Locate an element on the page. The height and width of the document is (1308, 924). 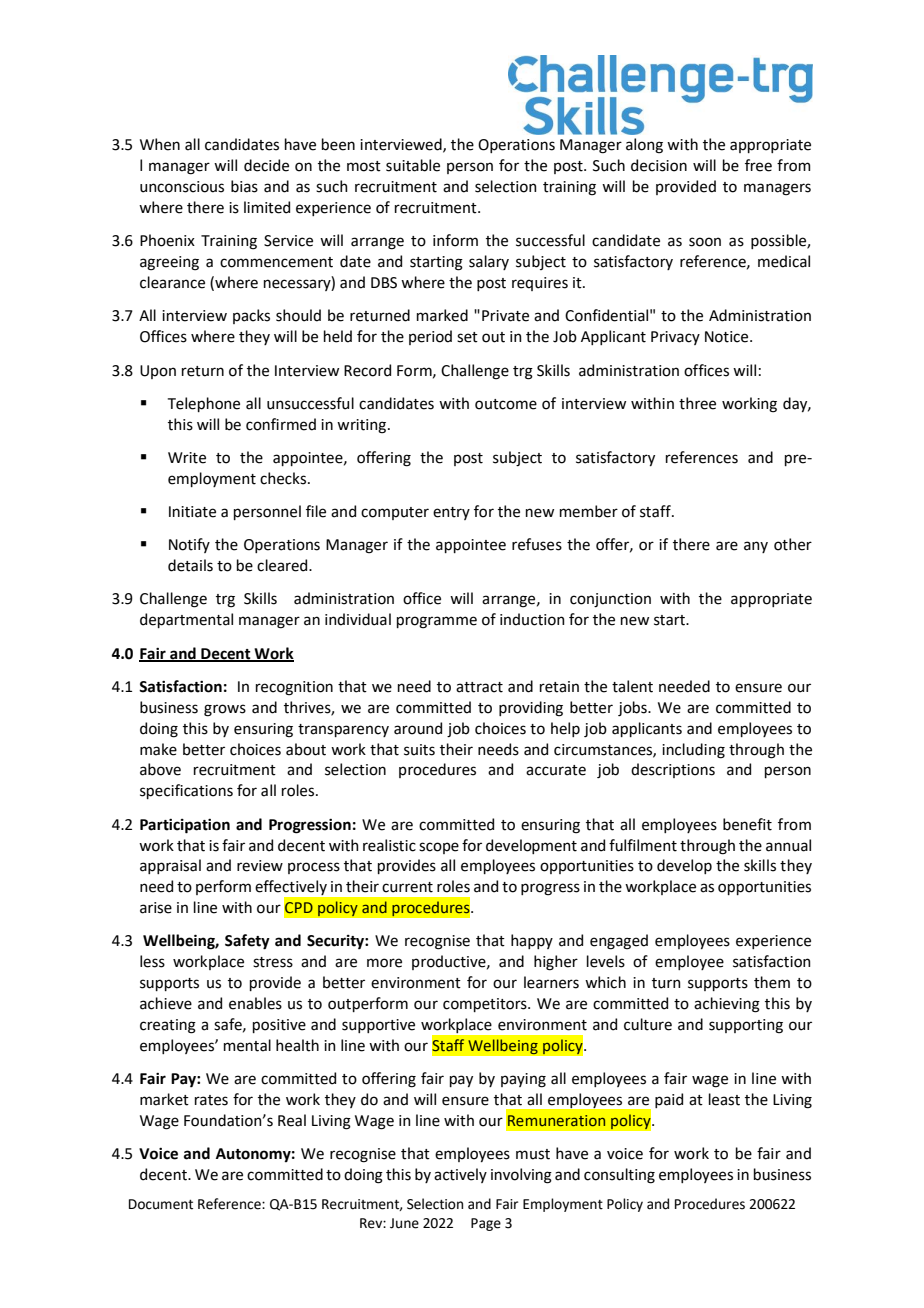
actively is located at coordinates (460, 1175).
